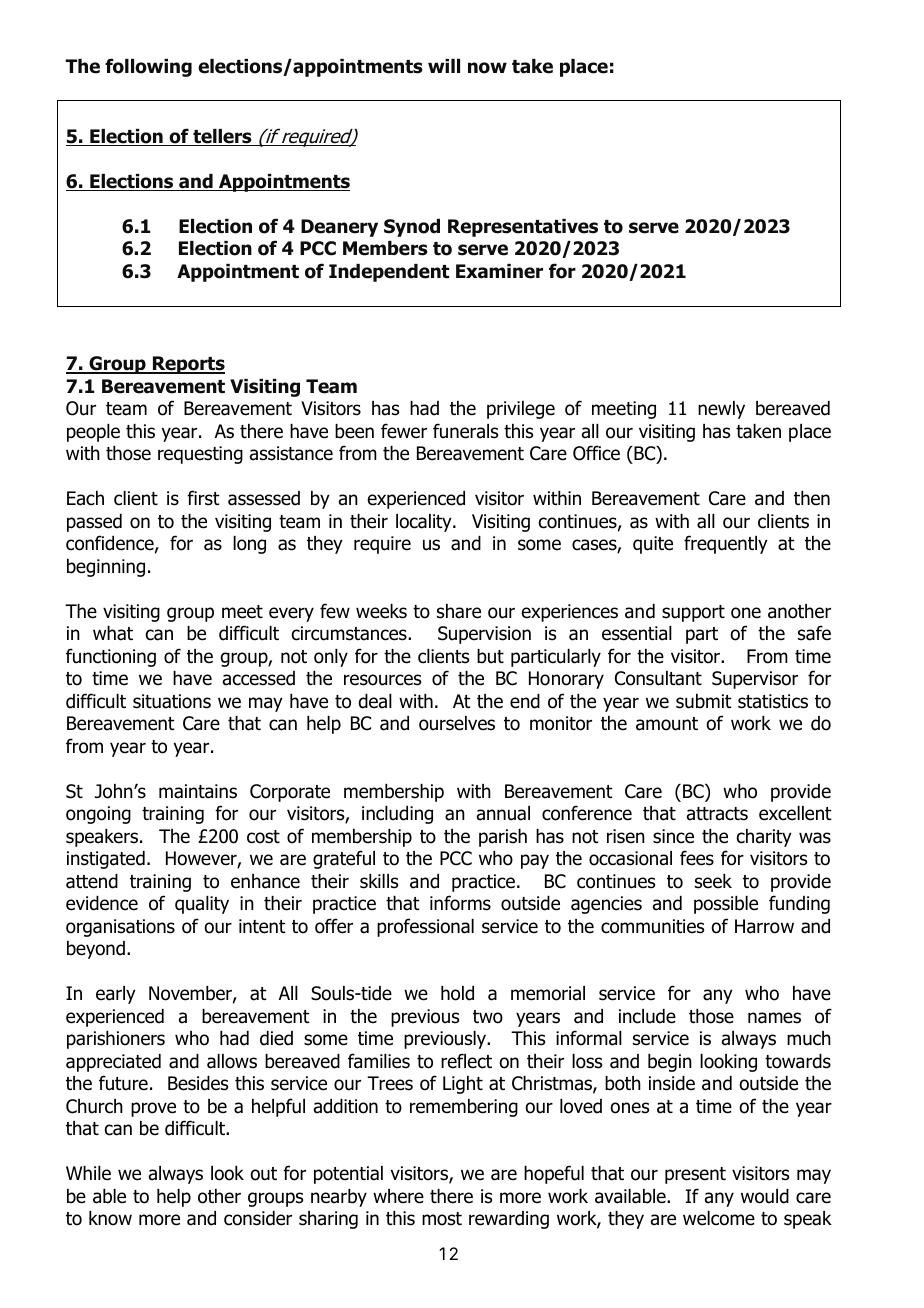  Describe the element at coordinates (110, 1218) in the image. I see `know` at that location.
